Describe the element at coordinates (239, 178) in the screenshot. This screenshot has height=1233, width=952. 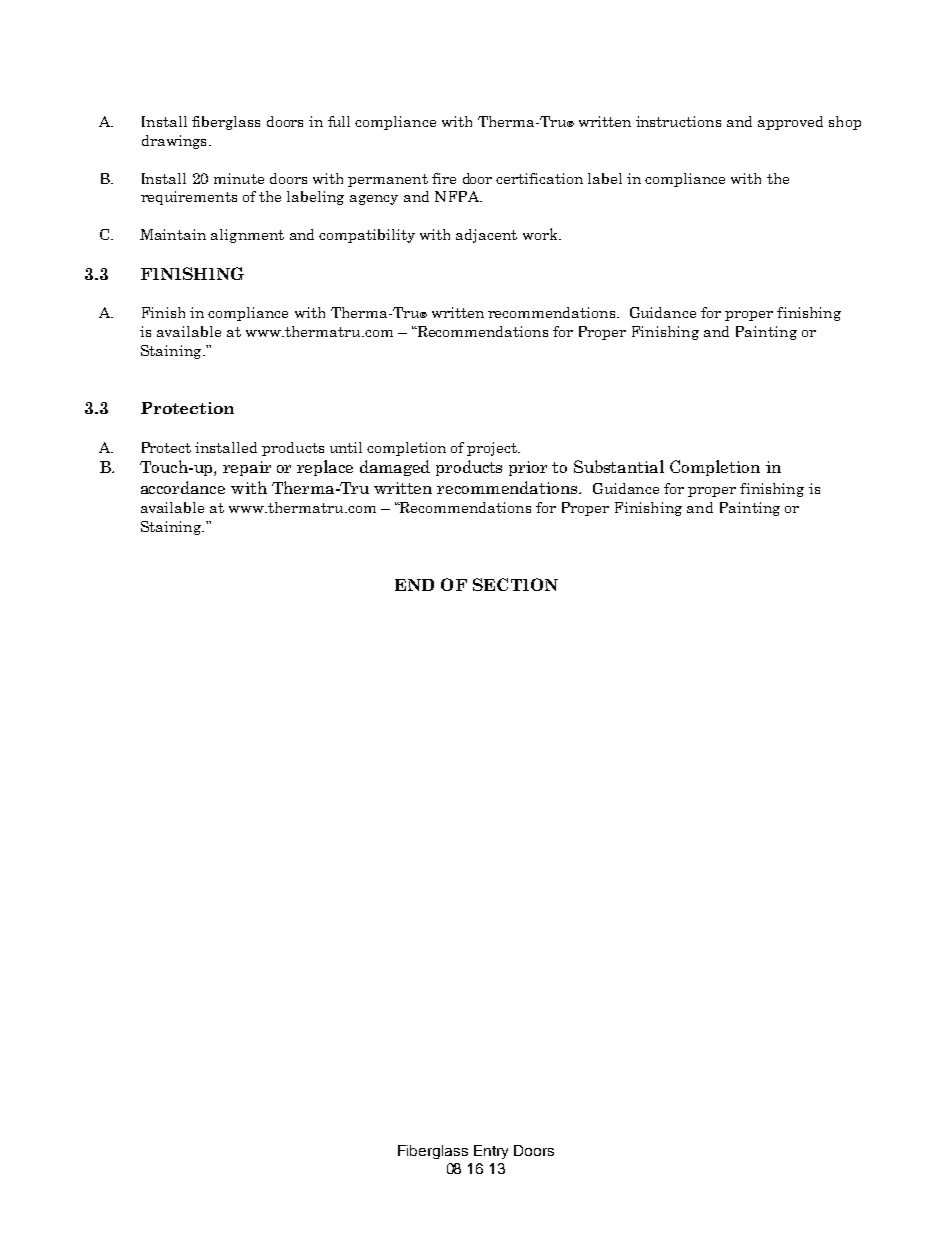
I see `minute` at that location.
